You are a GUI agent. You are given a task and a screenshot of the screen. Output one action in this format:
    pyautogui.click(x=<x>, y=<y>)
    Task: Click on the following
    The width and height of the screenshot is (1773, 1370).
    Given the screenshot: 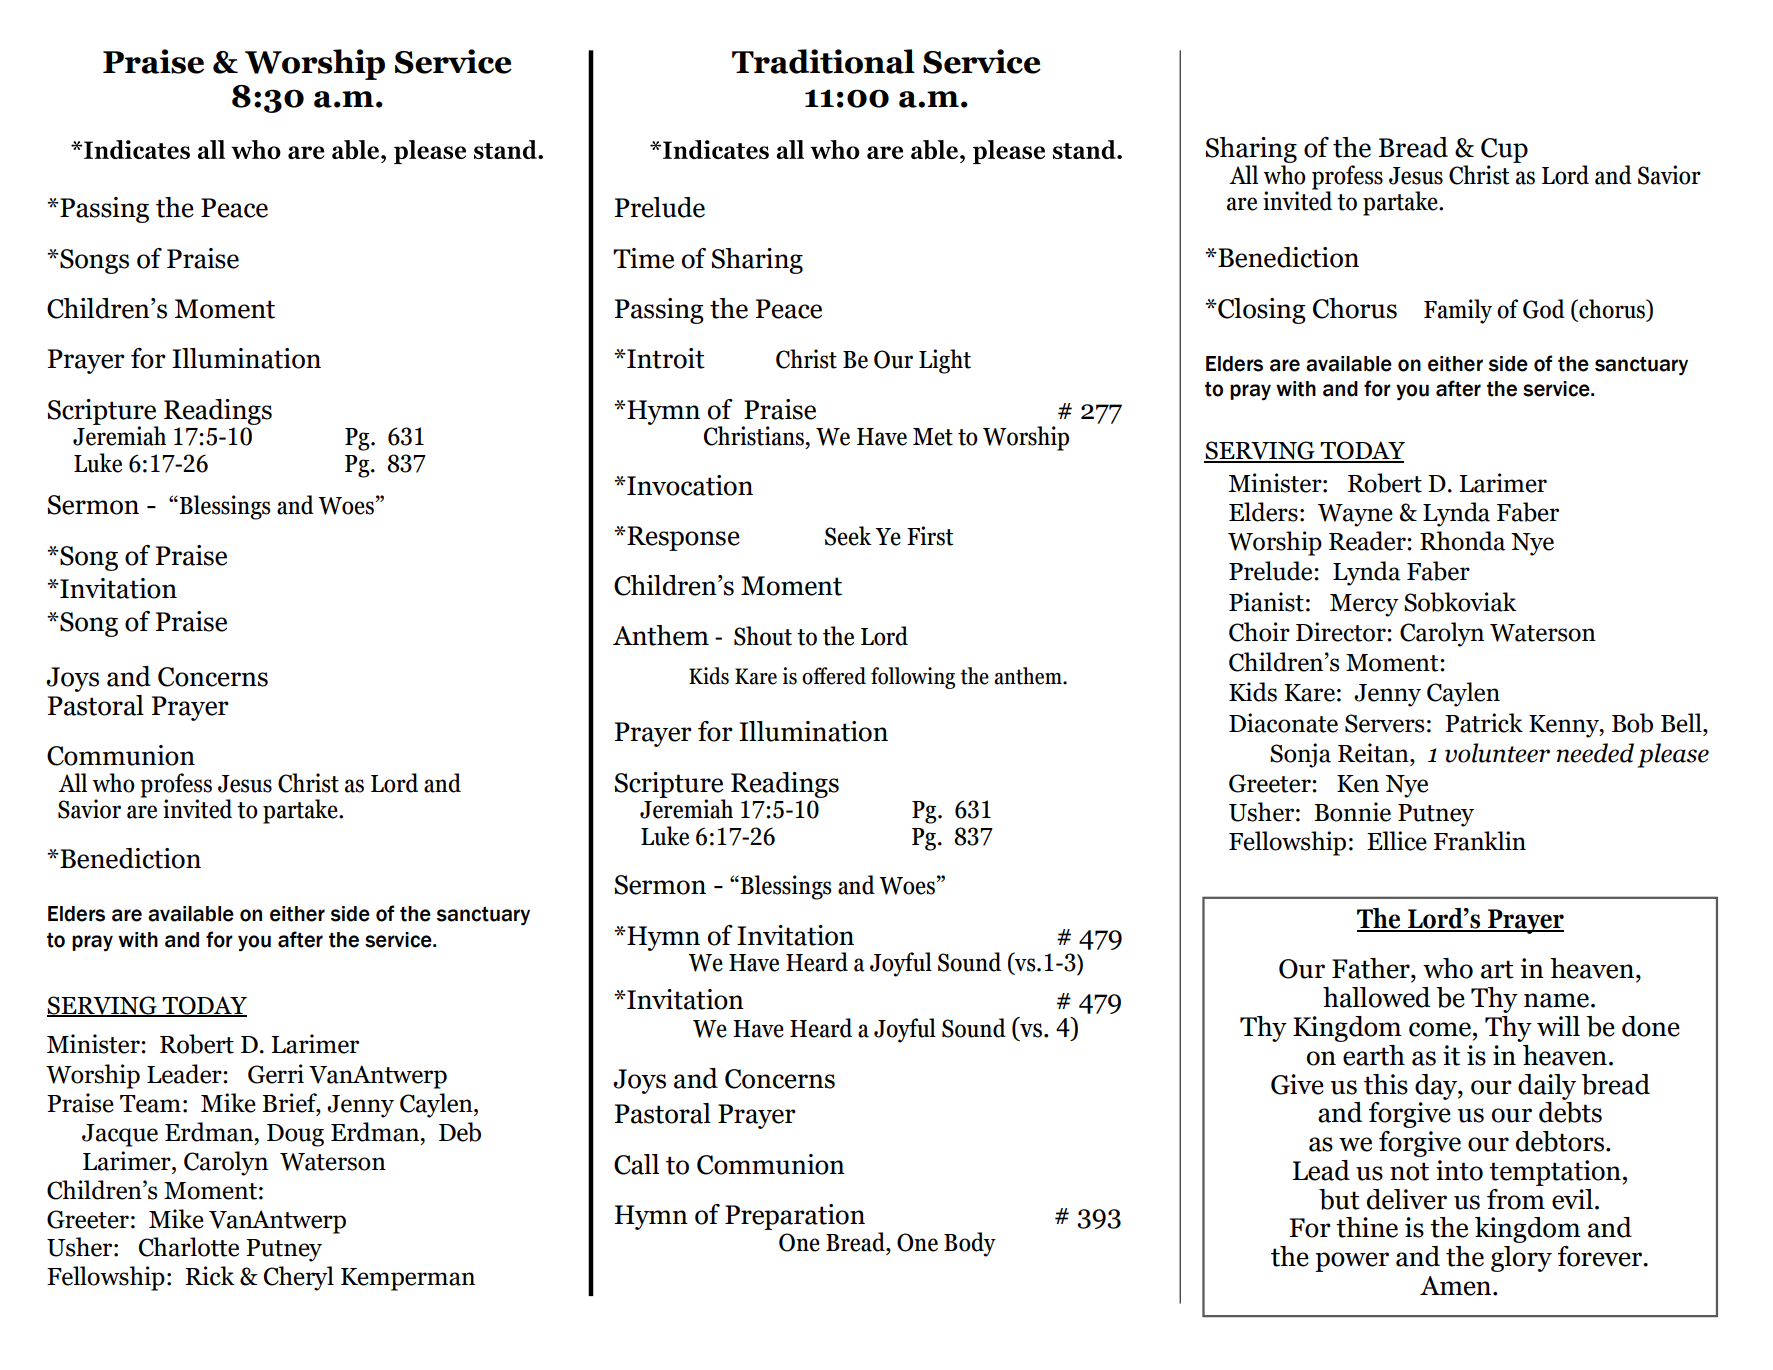 What is the action you would take?
    pyautogui.click(x=913, y=678)
